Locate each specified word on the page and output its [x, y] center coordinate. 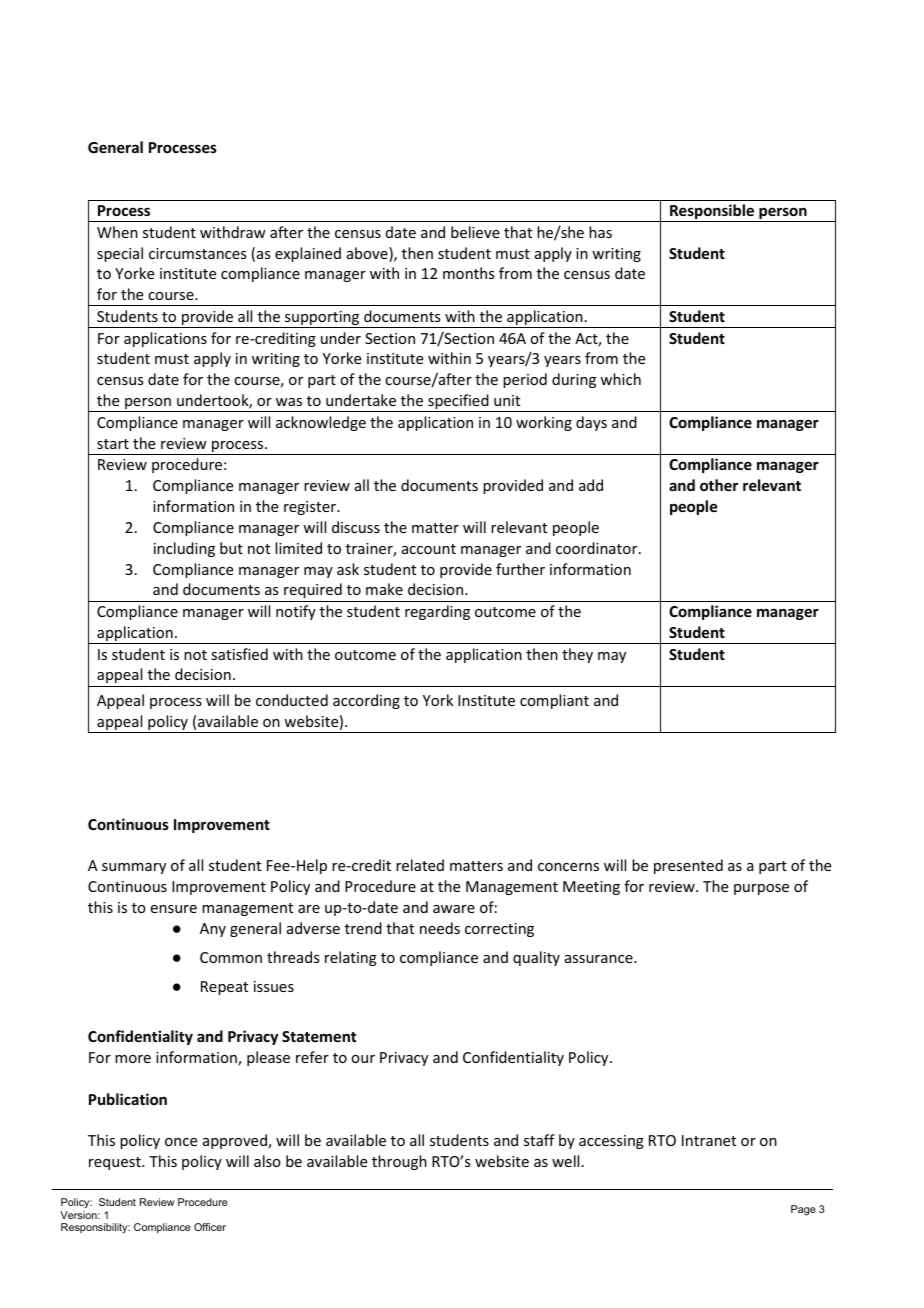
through [399, 1162]
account [429, 549]
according [366, 701]
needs [440, 928]
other [719, 485]
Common [231, 957]
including [184, 549]
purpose [761, 889]
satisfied [239, 654]
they [577, 655]
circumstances [197, 253]
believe [475, 232]
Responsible [712, 213]
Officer [210, 1227]
